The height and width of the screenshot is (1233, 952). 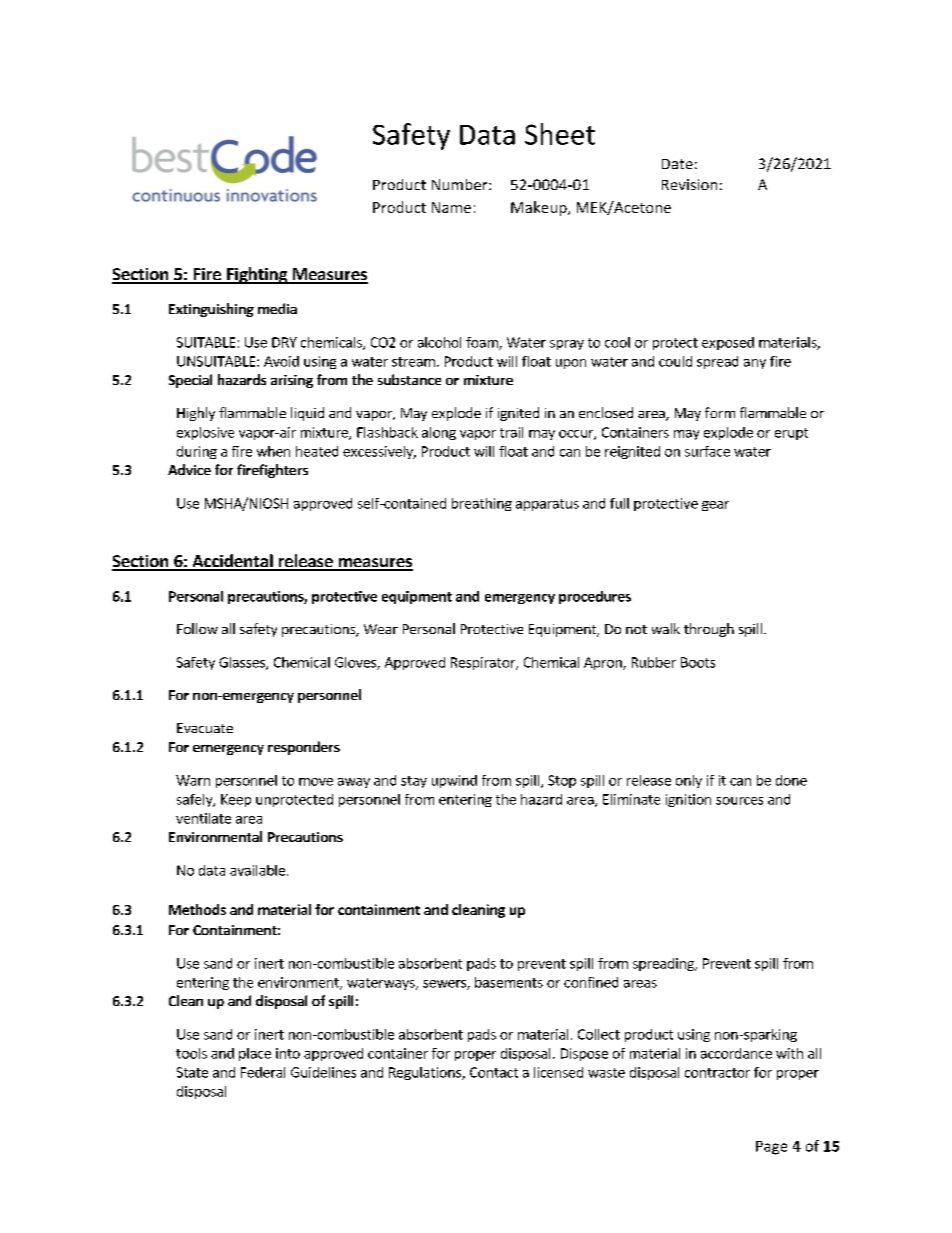 What do you see at coordinates (689, 781) in the screenshot?
I see `only` at bounding box center [689, 781].
